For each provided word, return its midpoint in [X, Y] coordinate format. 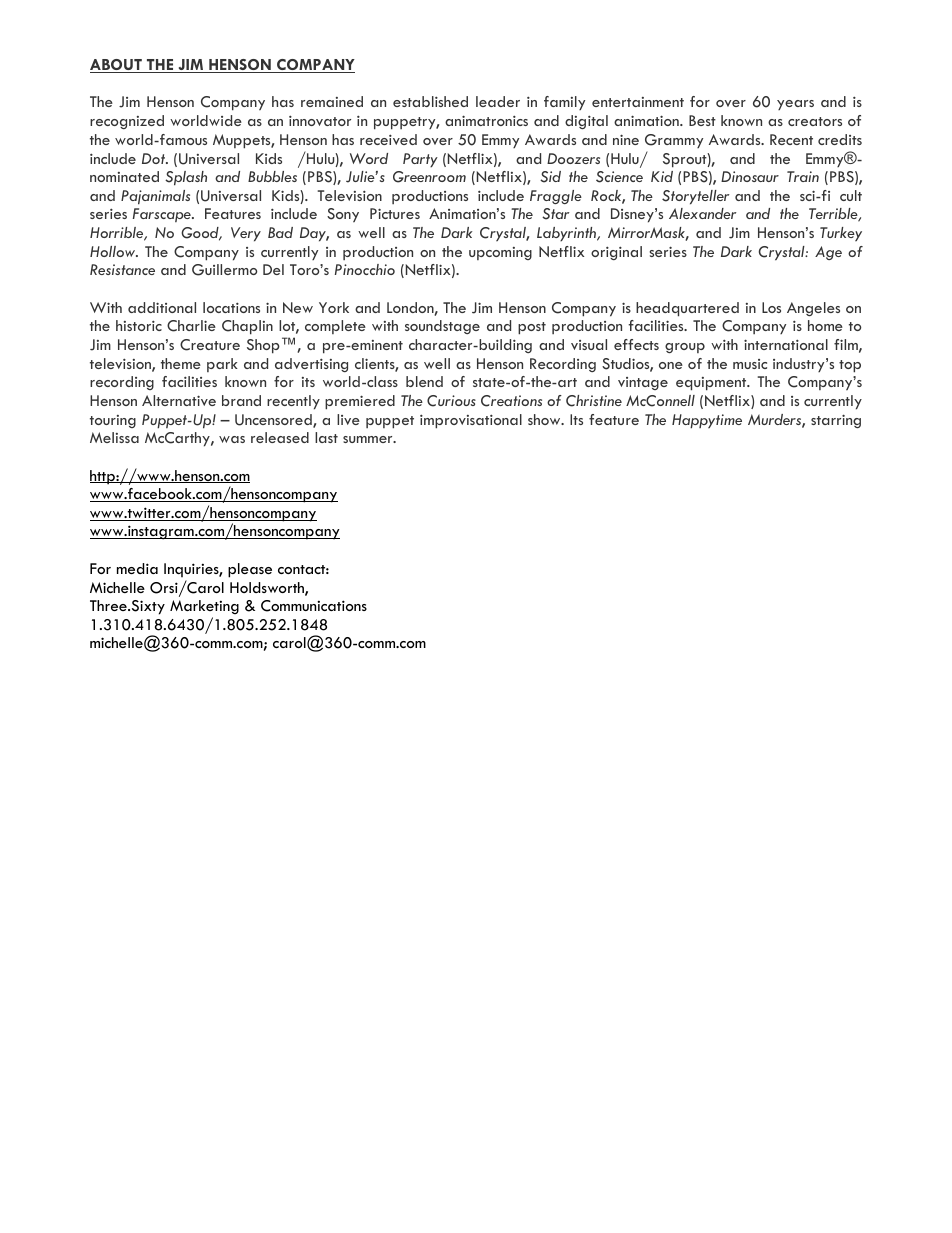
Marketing [204, 607]
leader [498, 101]
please [250, 570]
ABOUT [117, 66]
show [545, 419]
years [795, 105]
